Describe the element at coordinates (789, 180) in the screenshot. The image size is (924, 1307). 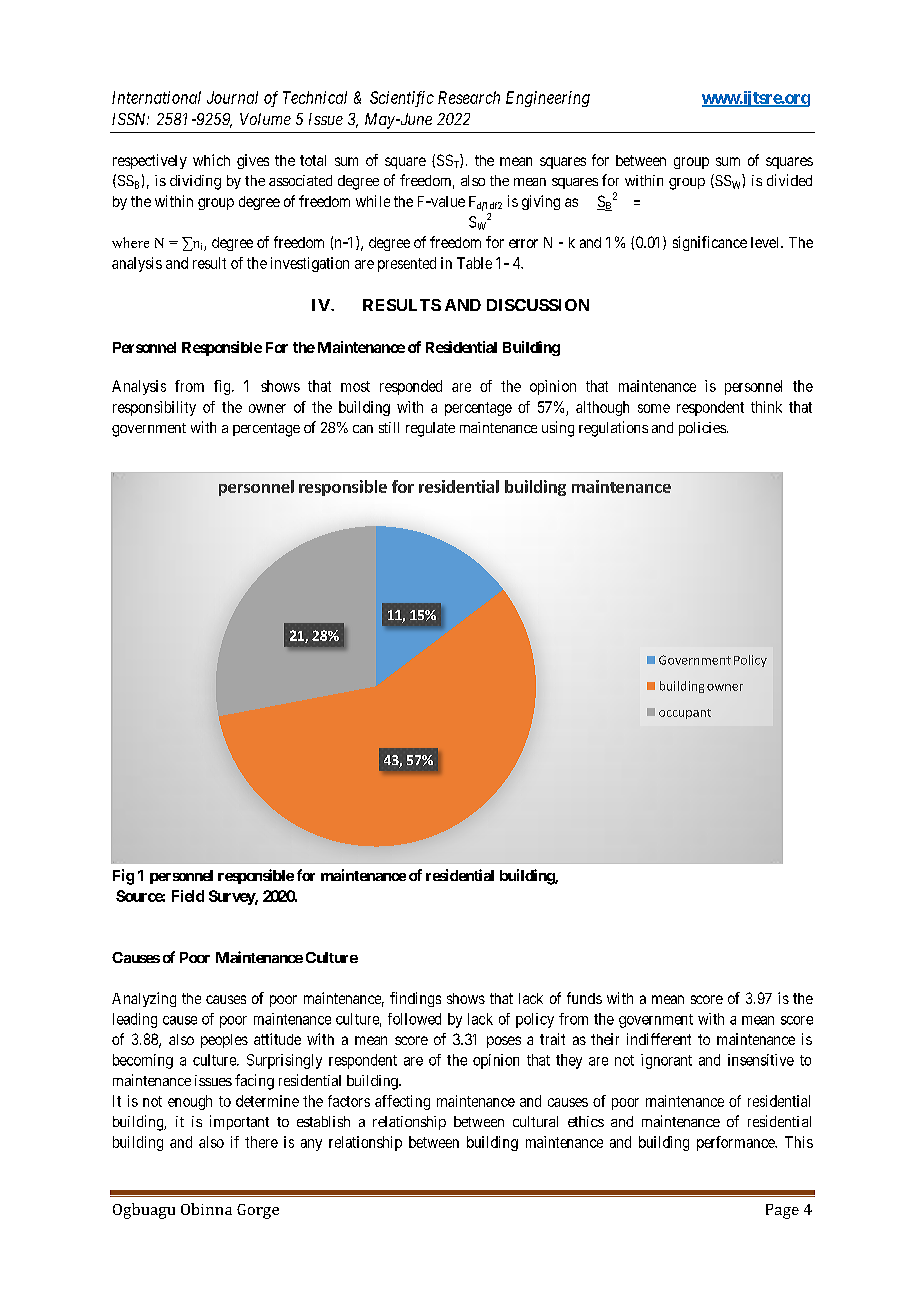
I see `divided` at that location.
